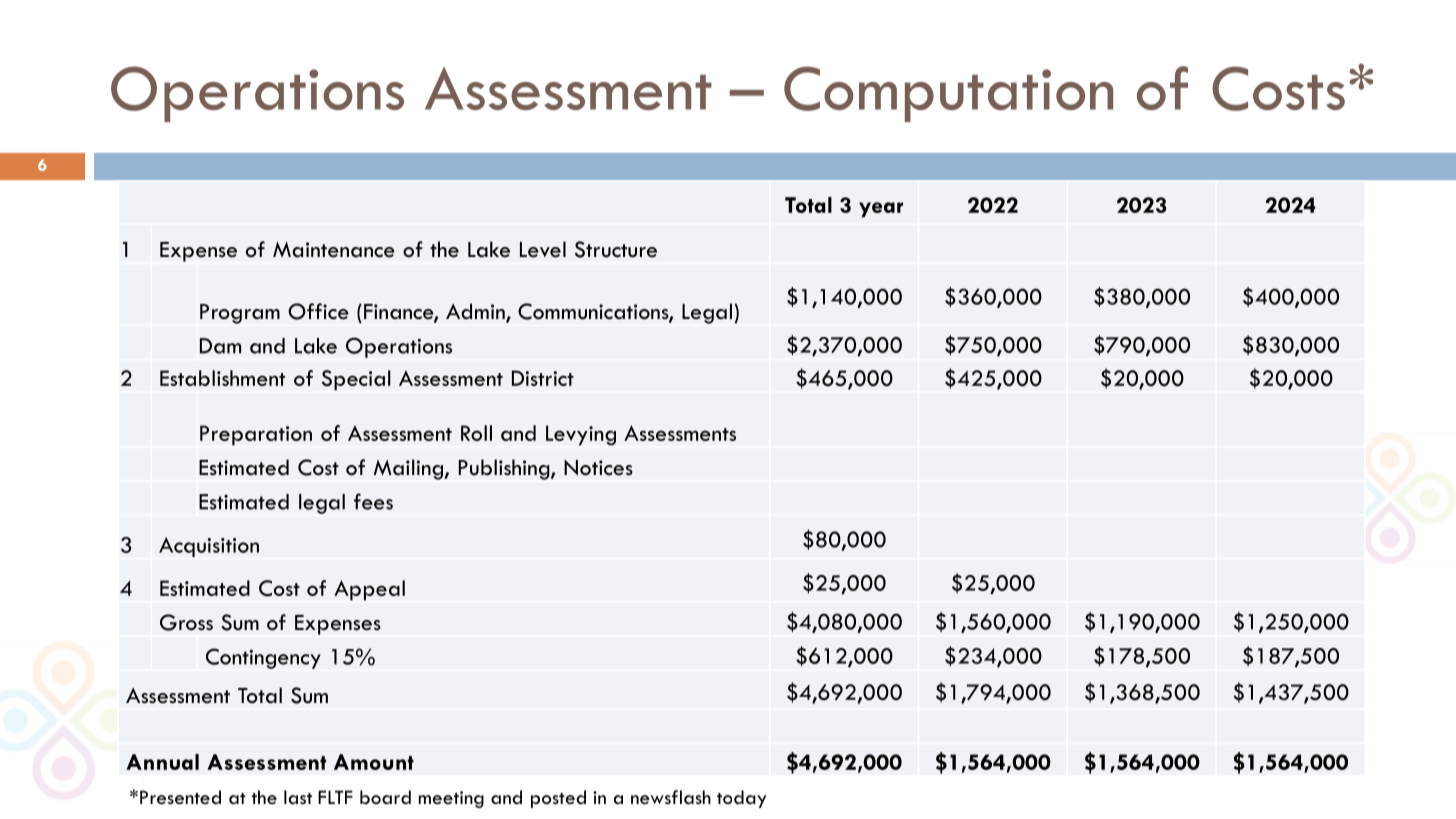 The image size is (1456, 819). Describe the element at coordinates (543, 249) in the screenshot. I see `Level` at that location.
